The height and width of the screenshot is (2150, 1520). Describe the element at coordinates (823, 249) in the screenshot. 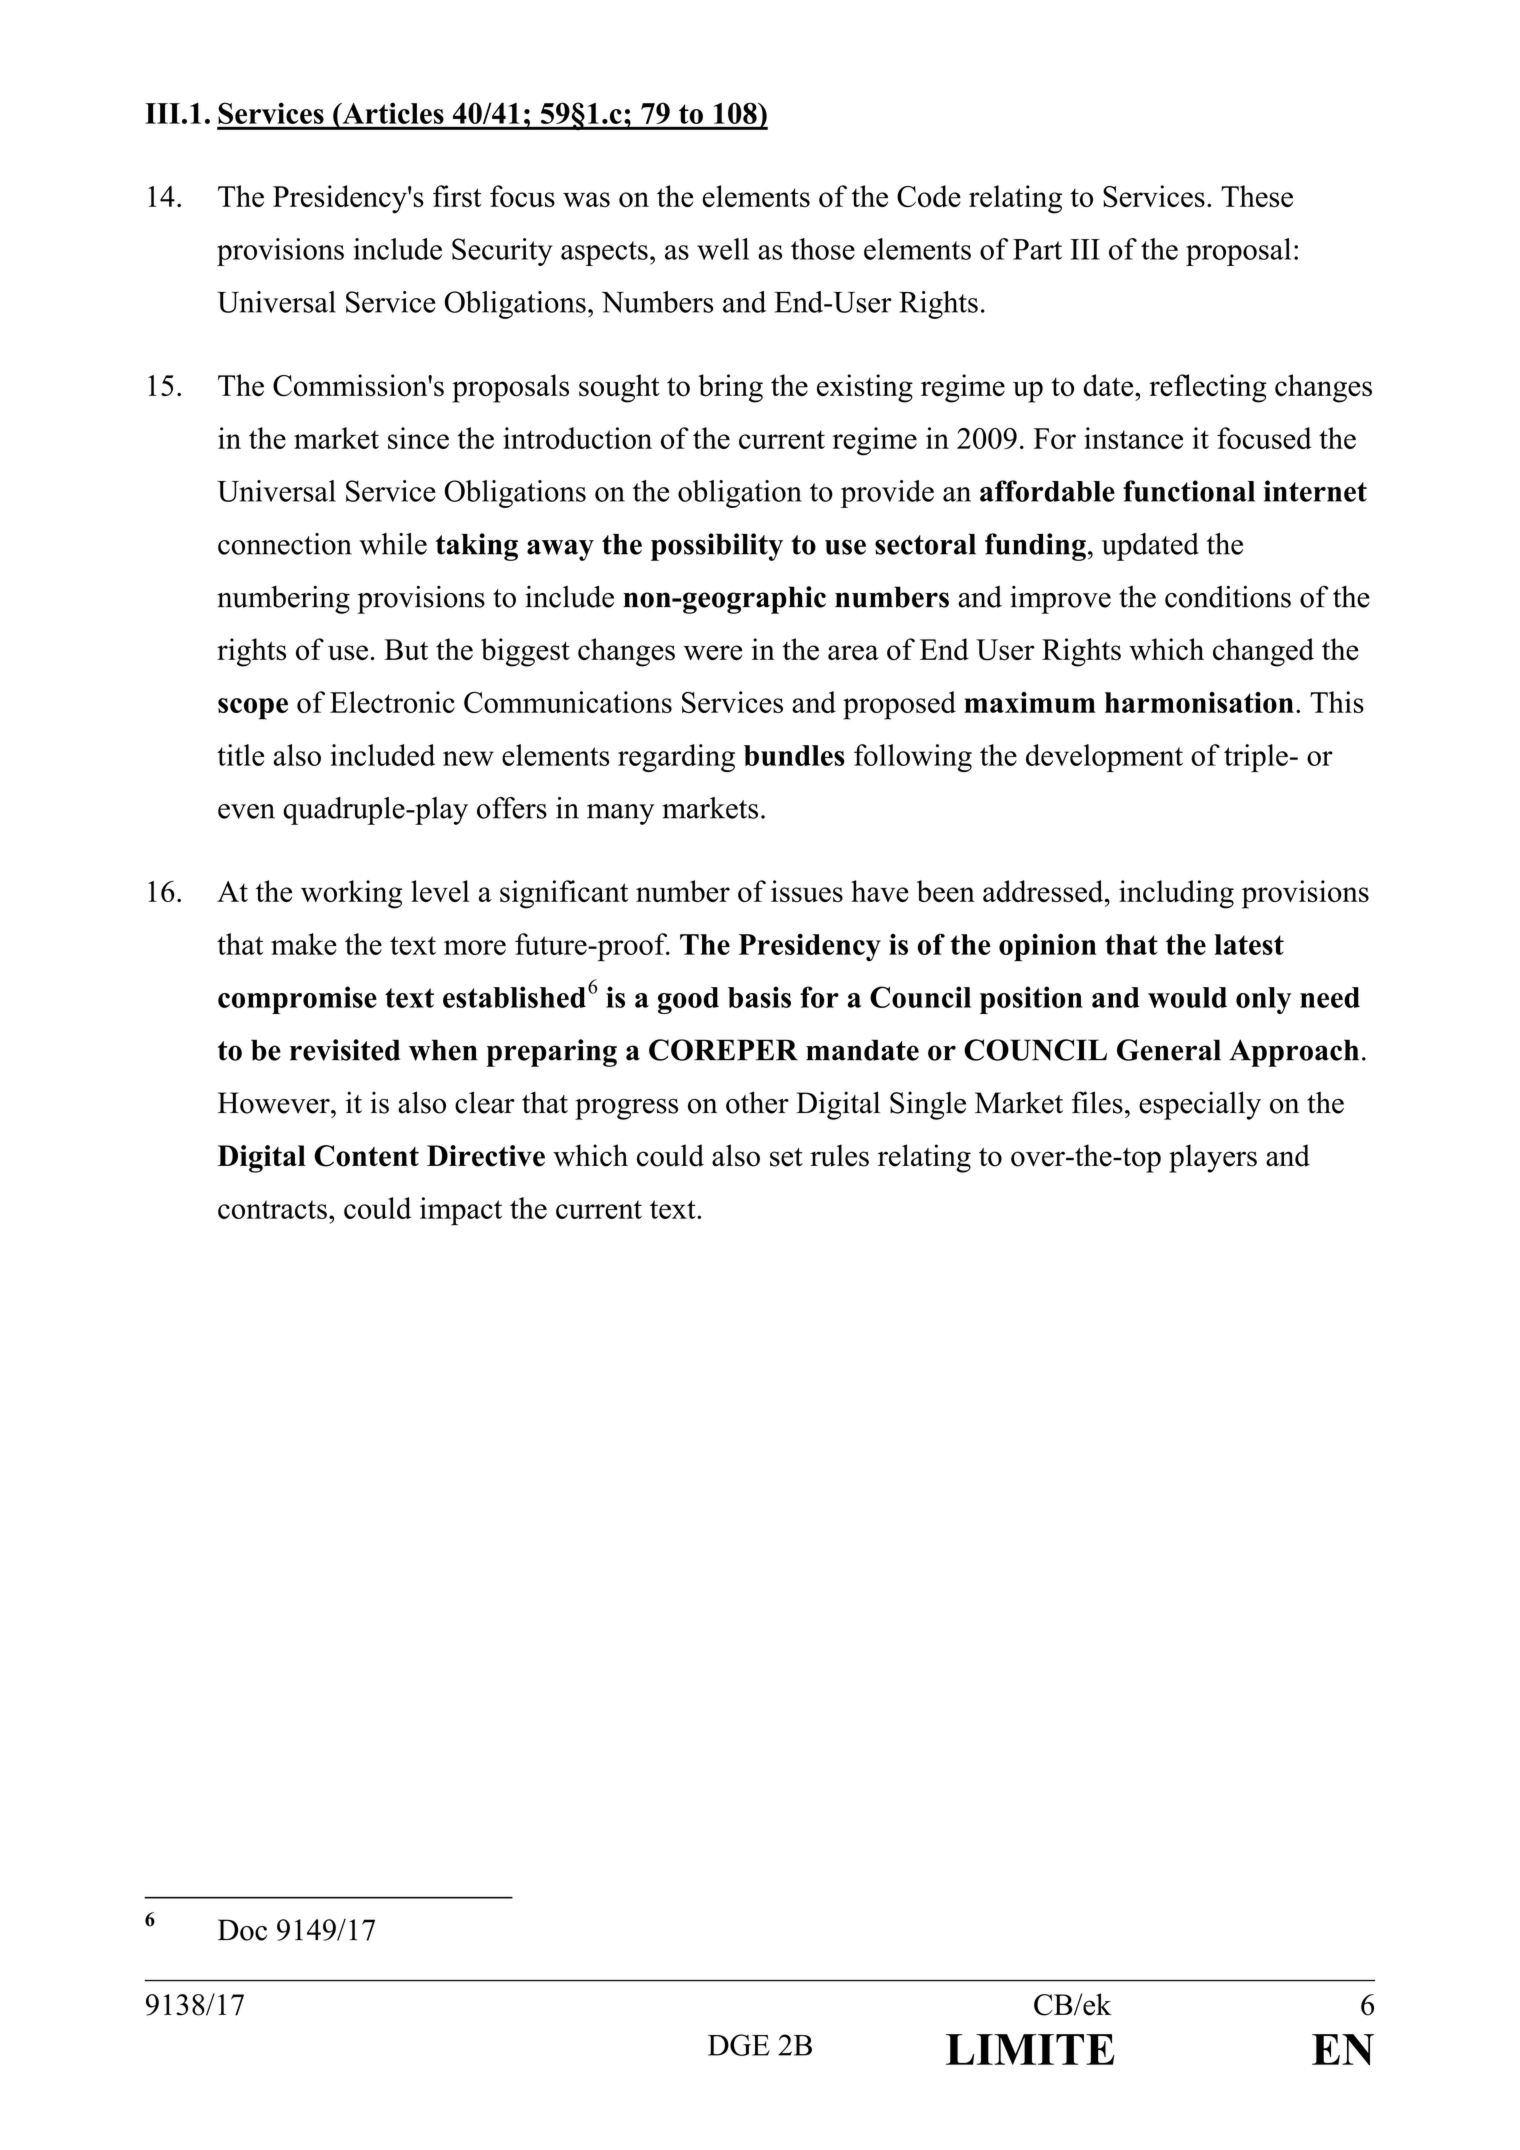

I see `those` at that location.
